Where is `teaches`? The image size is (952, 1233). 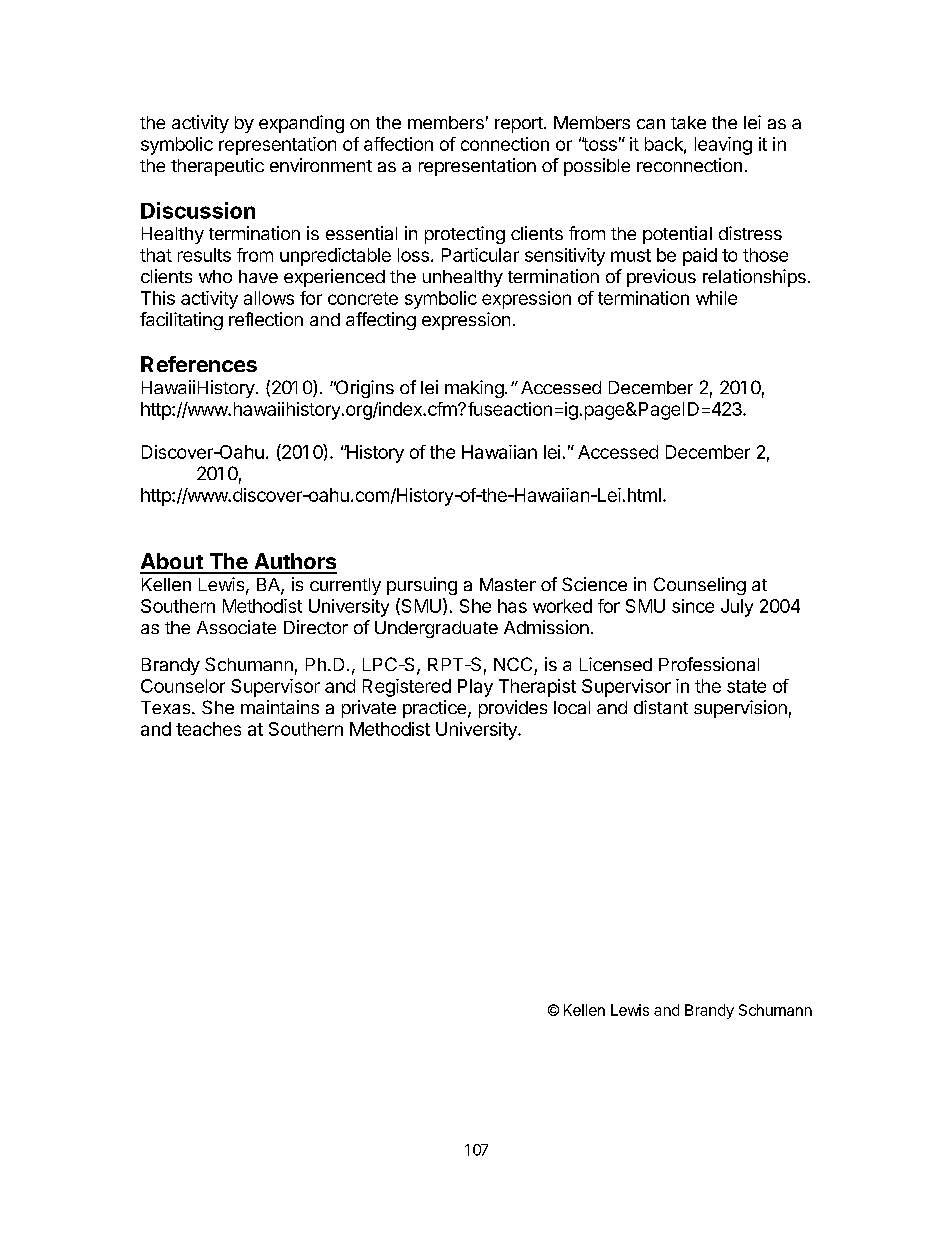 teaches is located at coordinates (208, 729).
